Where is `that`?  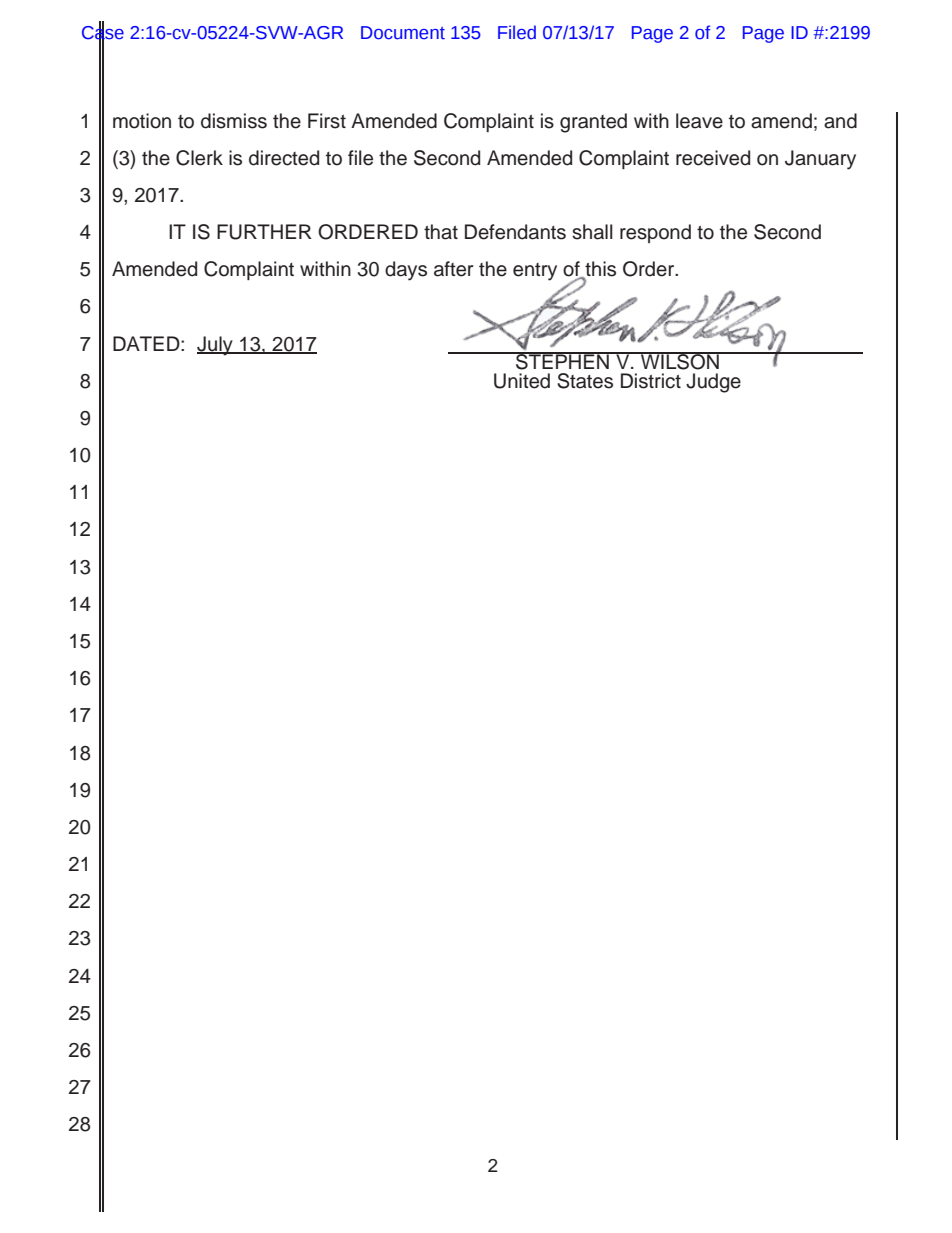
that is located at coordinates (441, 232).
